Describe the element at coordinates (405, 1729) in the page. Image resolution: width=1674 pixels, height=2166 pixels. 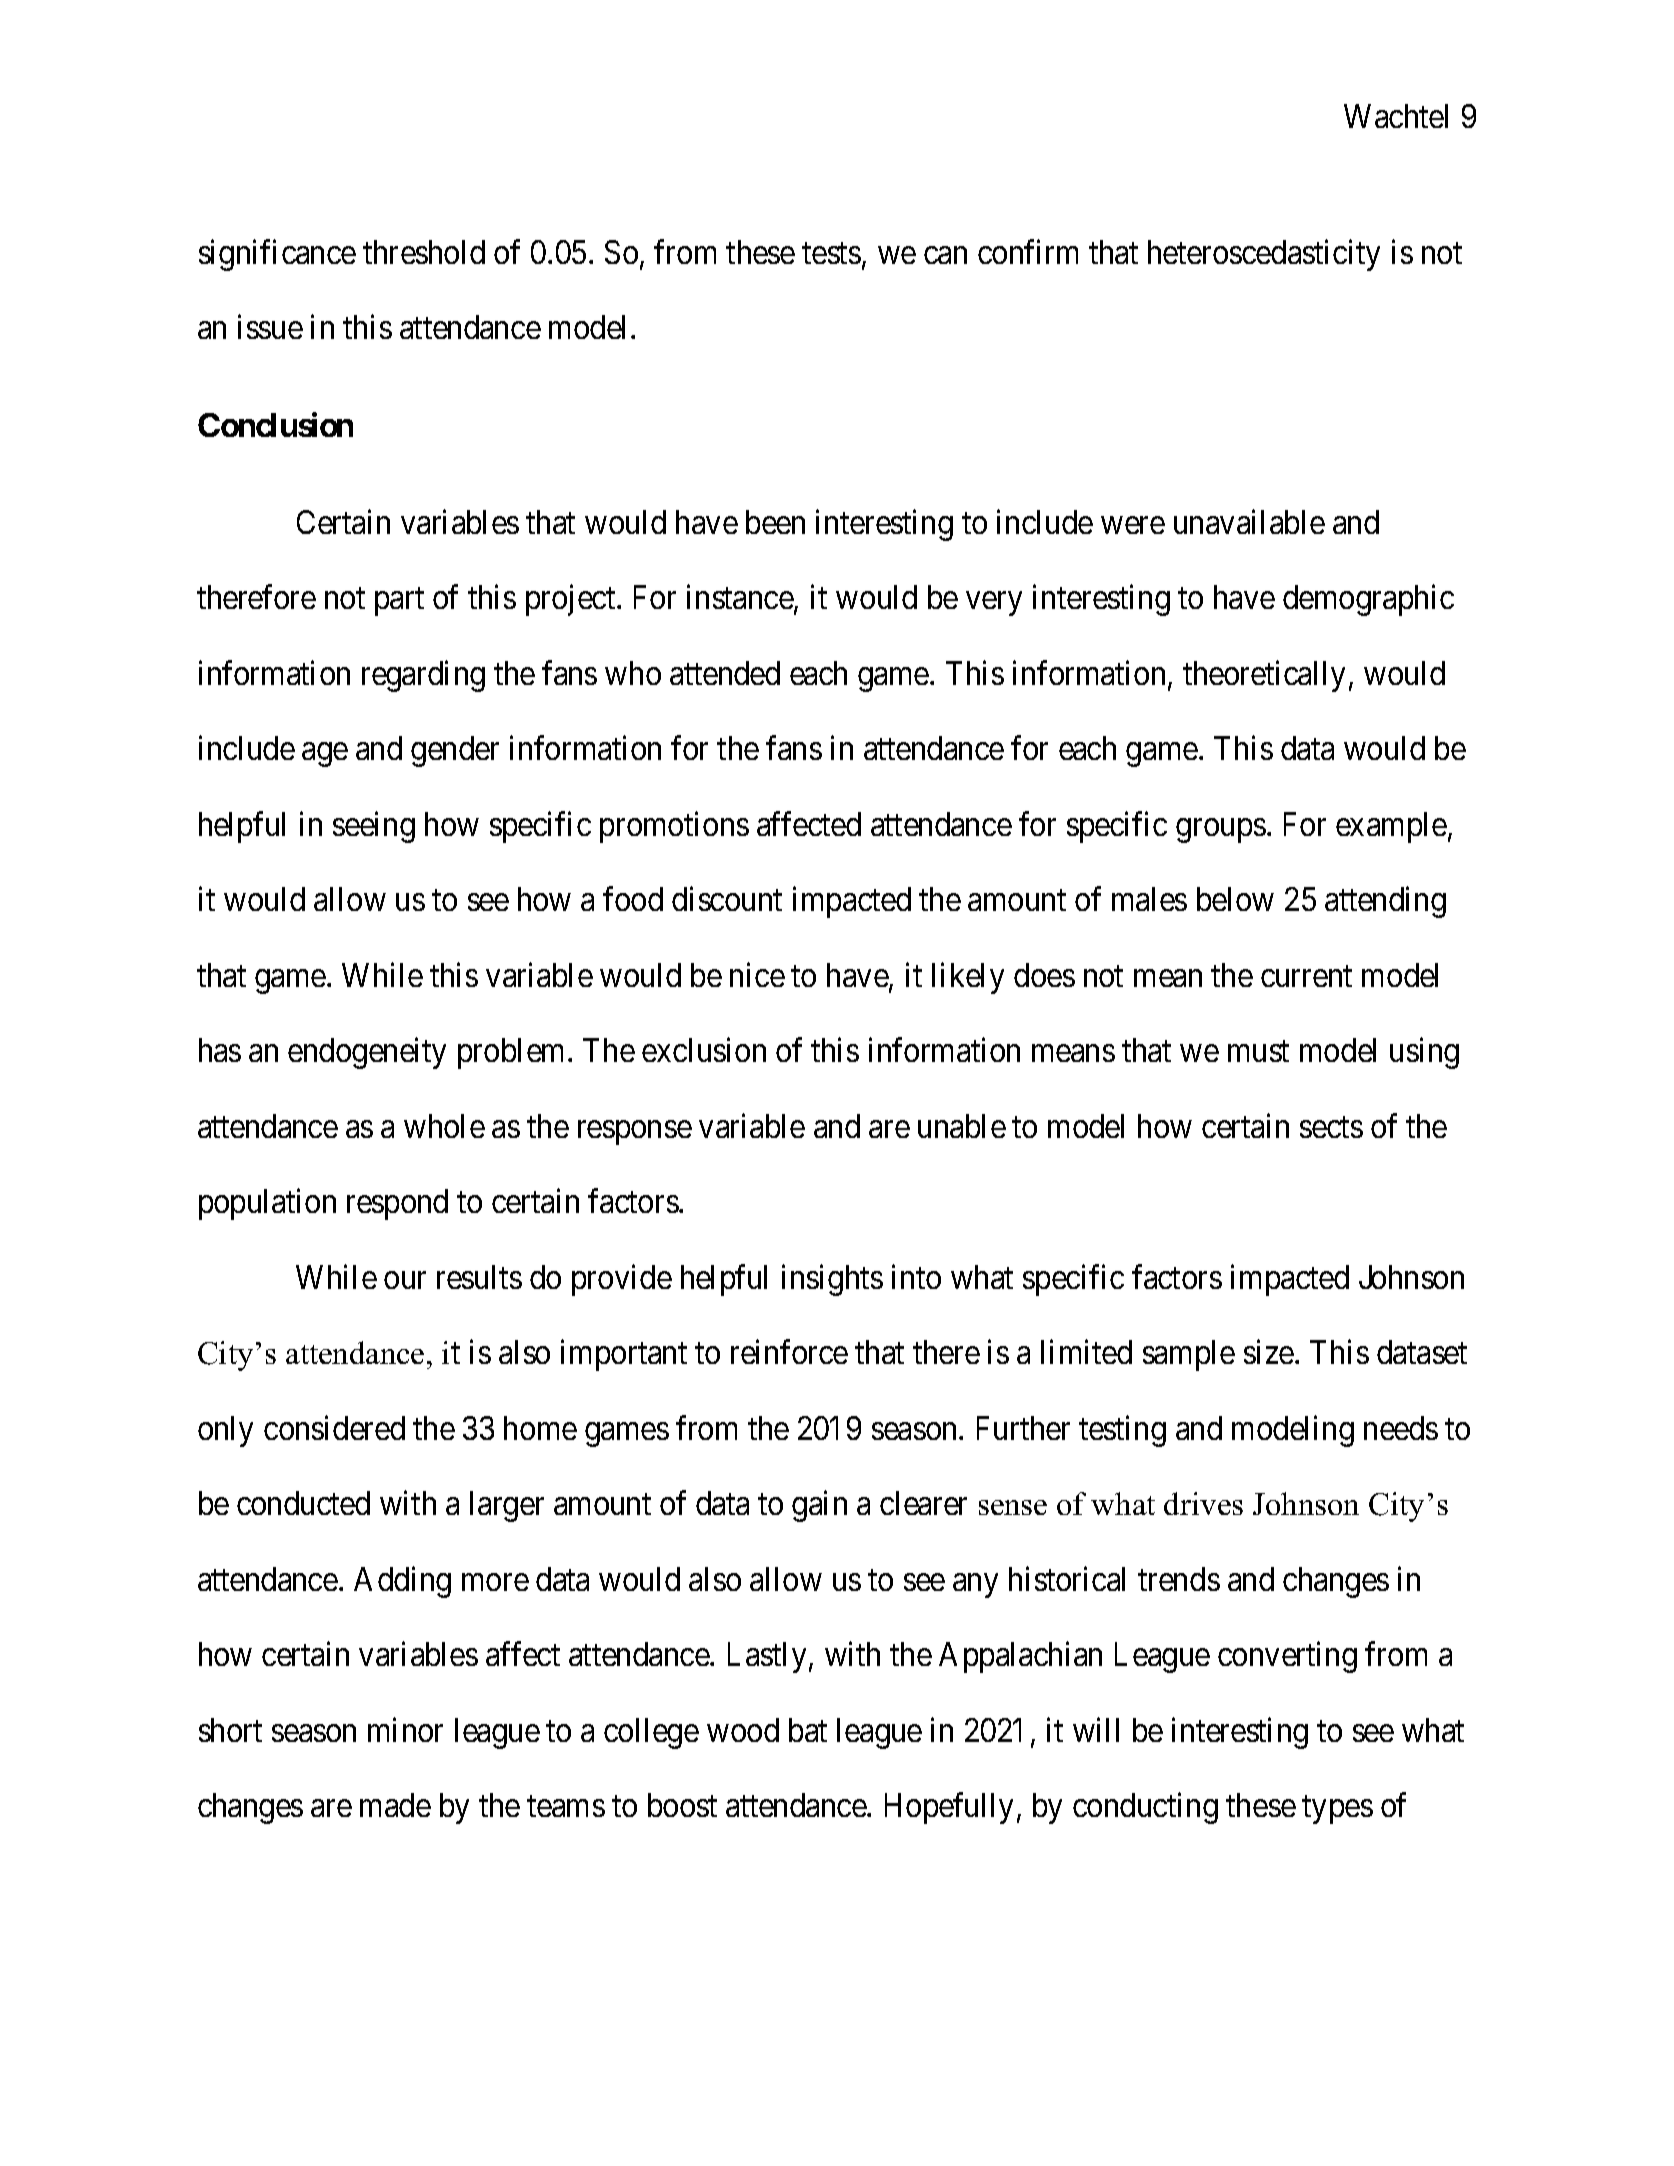
I see `minor` at that location.
